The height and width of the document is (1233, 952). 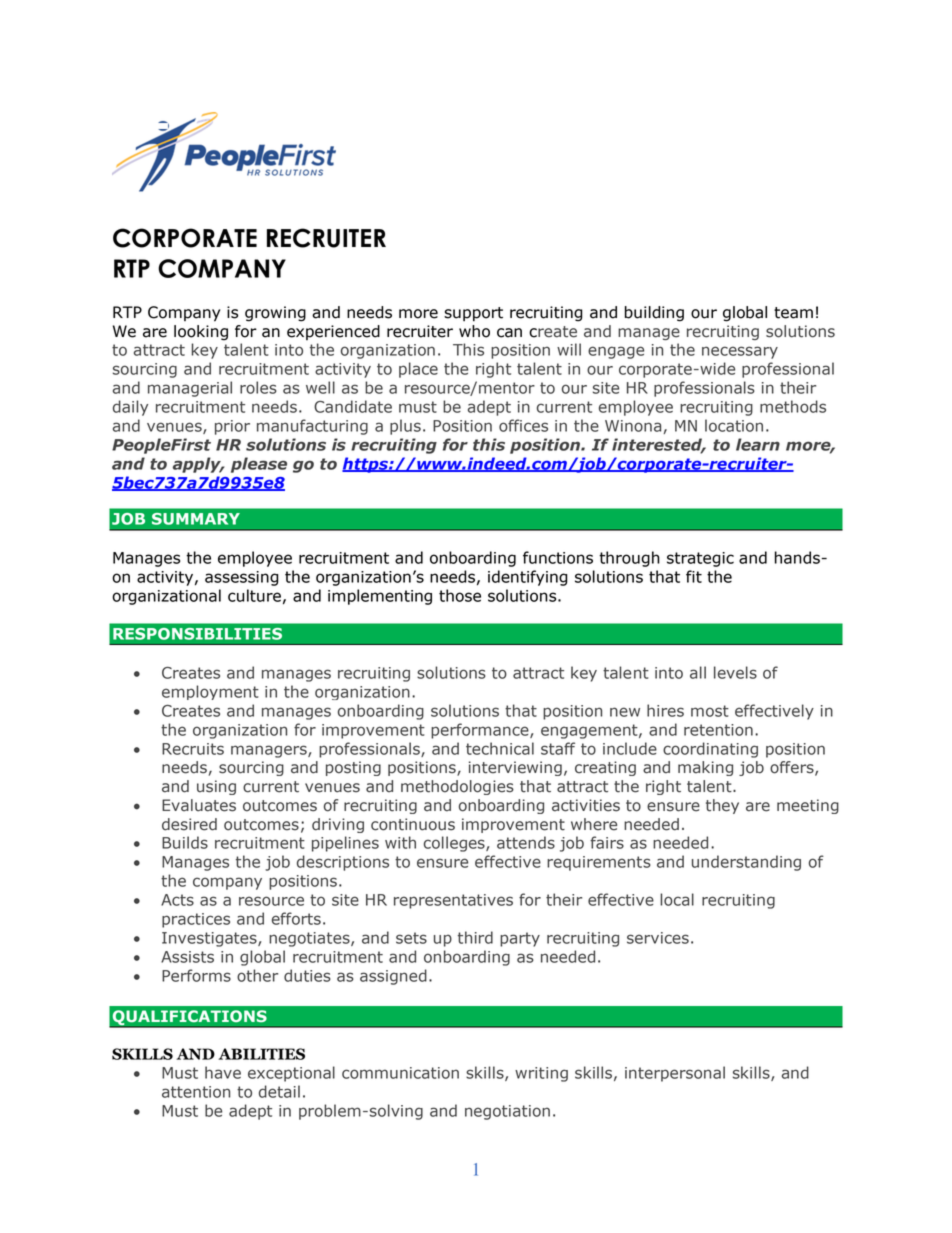 I want to click on performance, so click(x=481, y=731).
